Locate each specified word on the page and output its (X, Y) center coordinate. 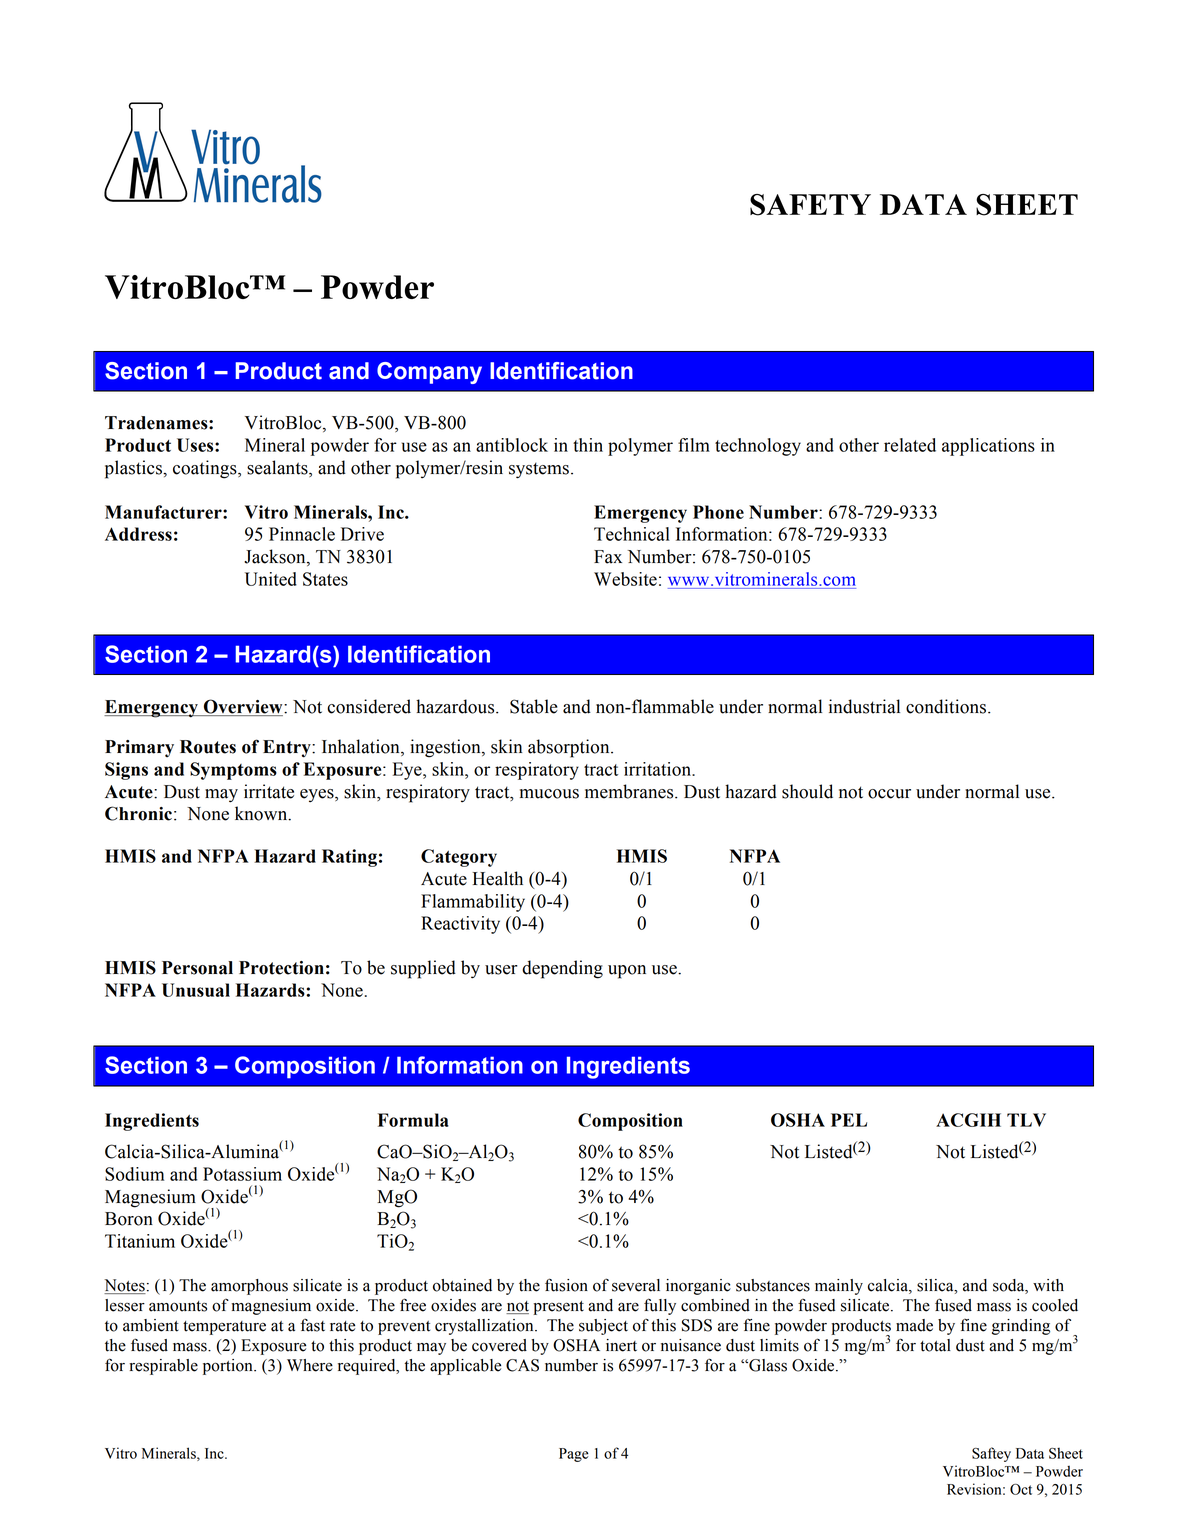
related (910, 445)
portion (229, 1367)
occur (889, 794)
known (262, 813)
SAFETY (810, 205)
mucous (549, 794)
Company (429, 373)
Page (574, 1455)
